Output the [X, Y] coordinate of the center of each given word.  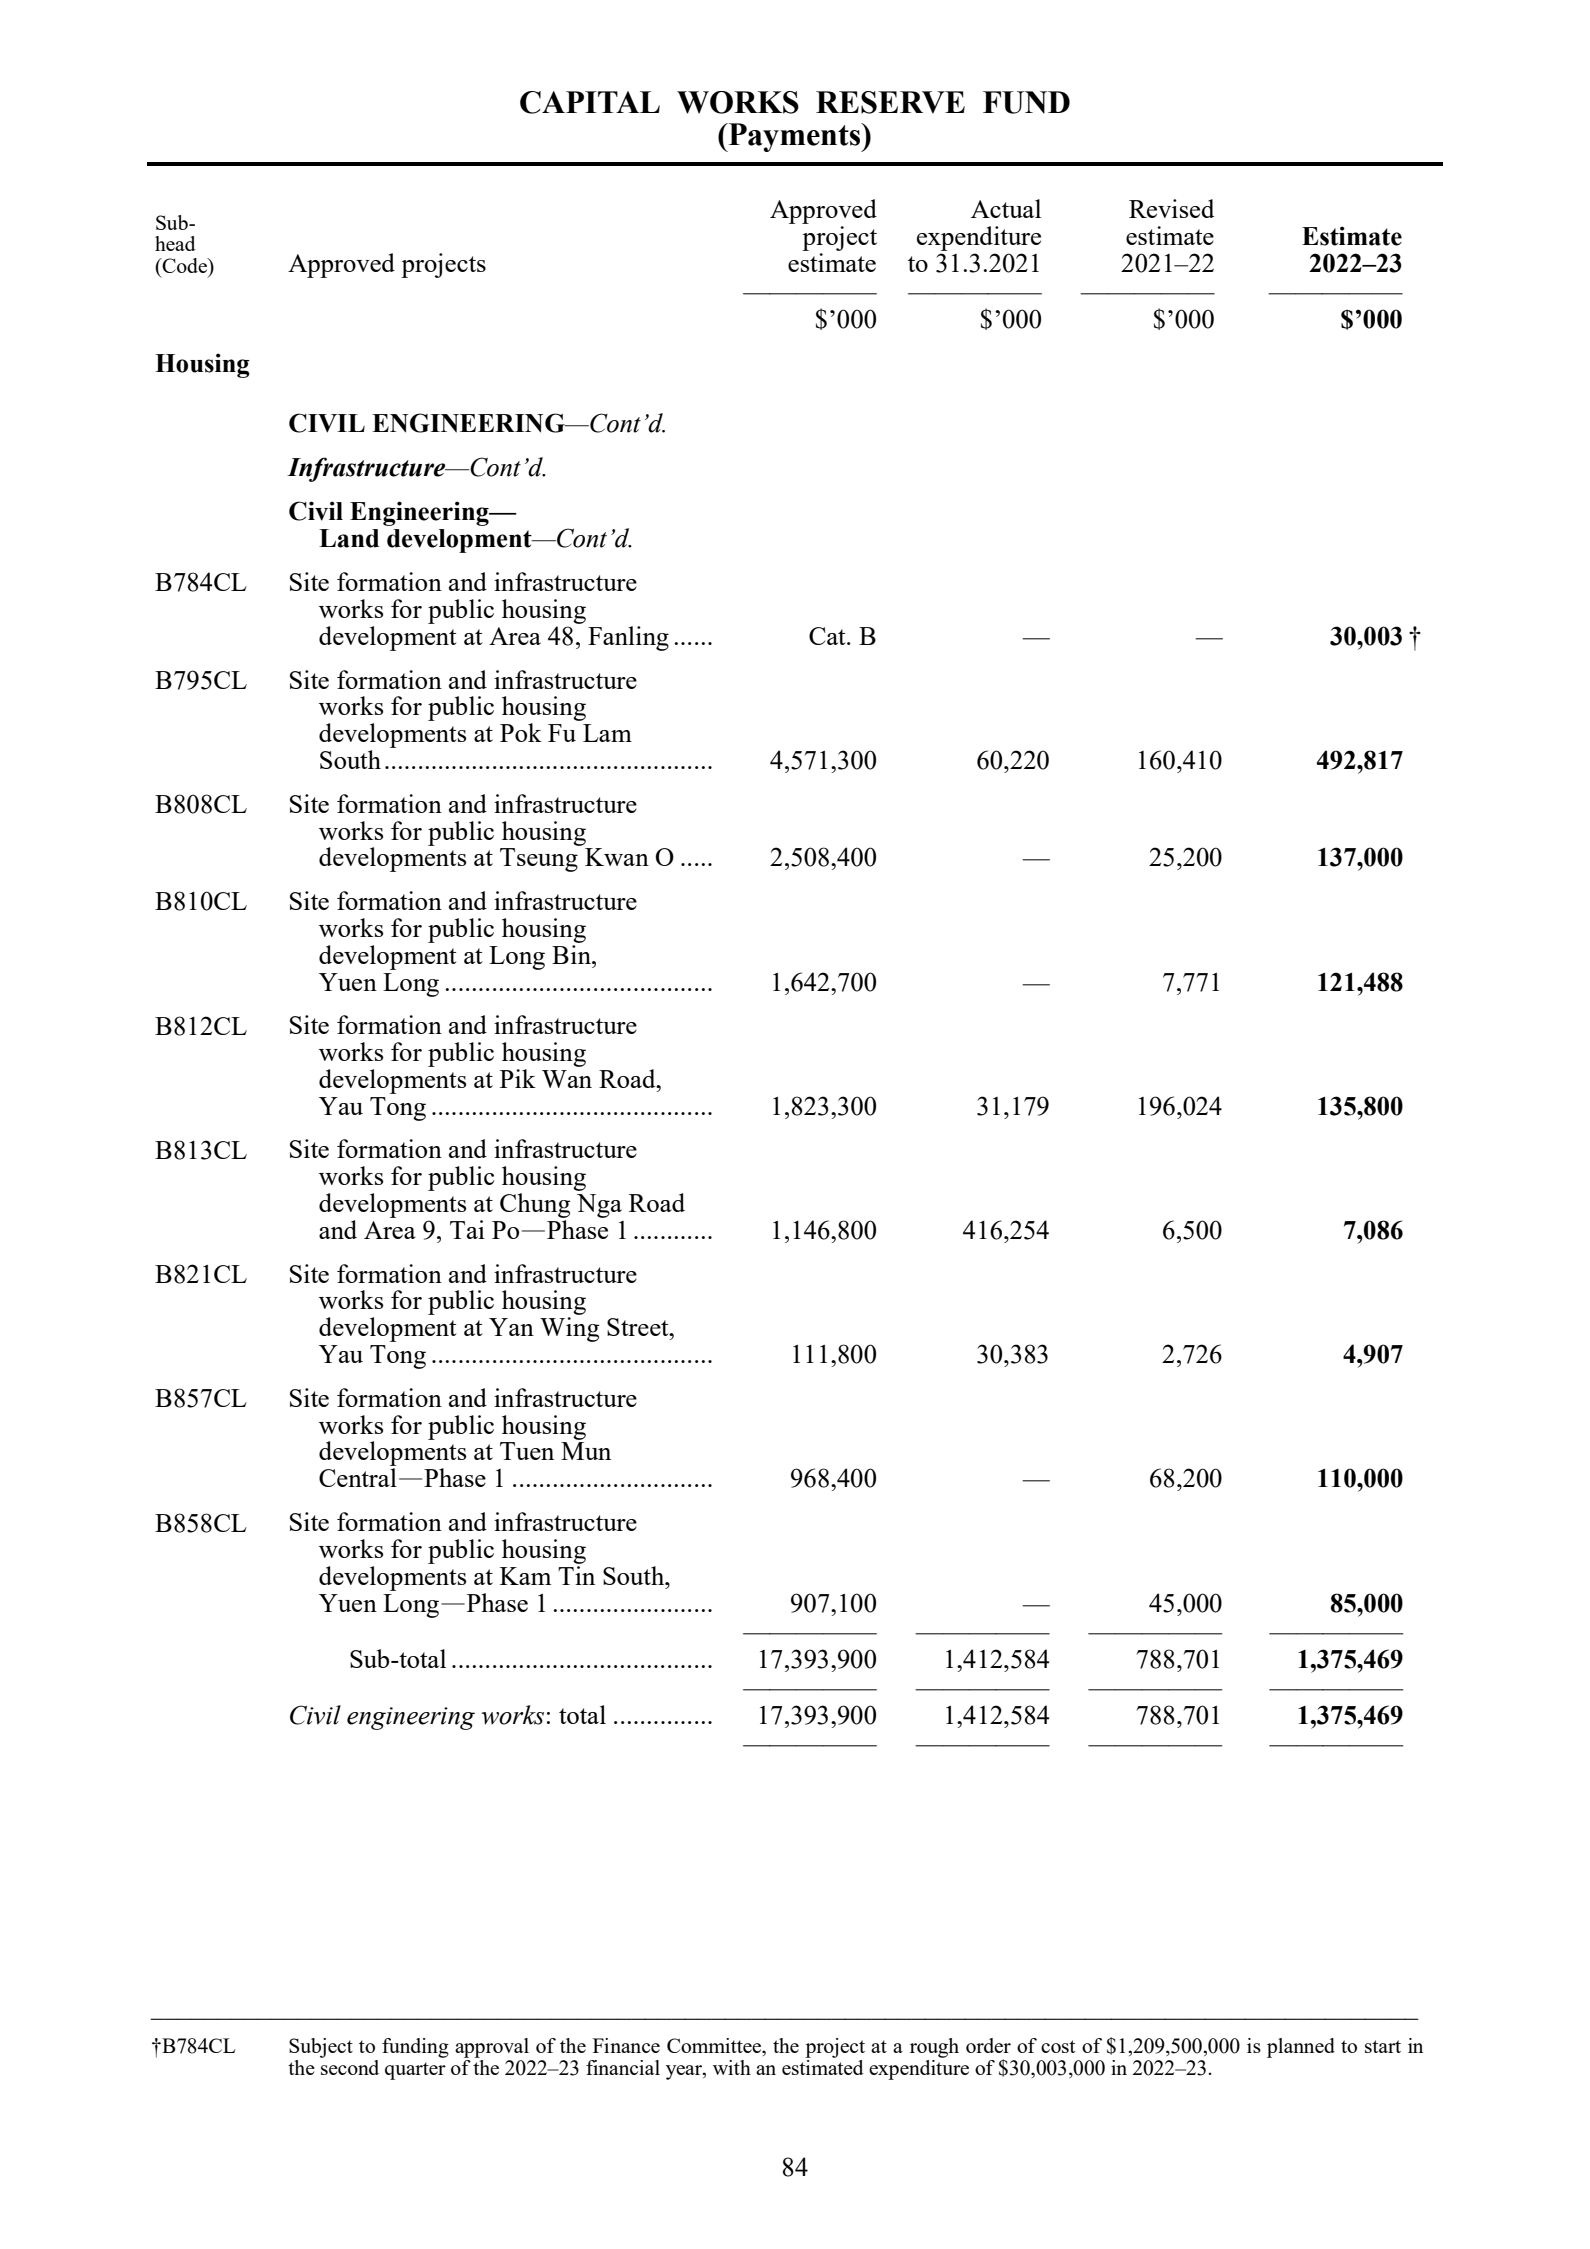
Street [639, 1327]
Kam [525, 1576]
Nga [599, 1206]
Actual [1006, 208]
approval [492, 2048]
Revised [1172, 208]
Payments [794, 137]
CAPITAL [590, 102]
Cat [828, 636]
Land [349, 538]
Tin [576, 1575]
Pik [518, 1078]
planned [1301, 2048]
